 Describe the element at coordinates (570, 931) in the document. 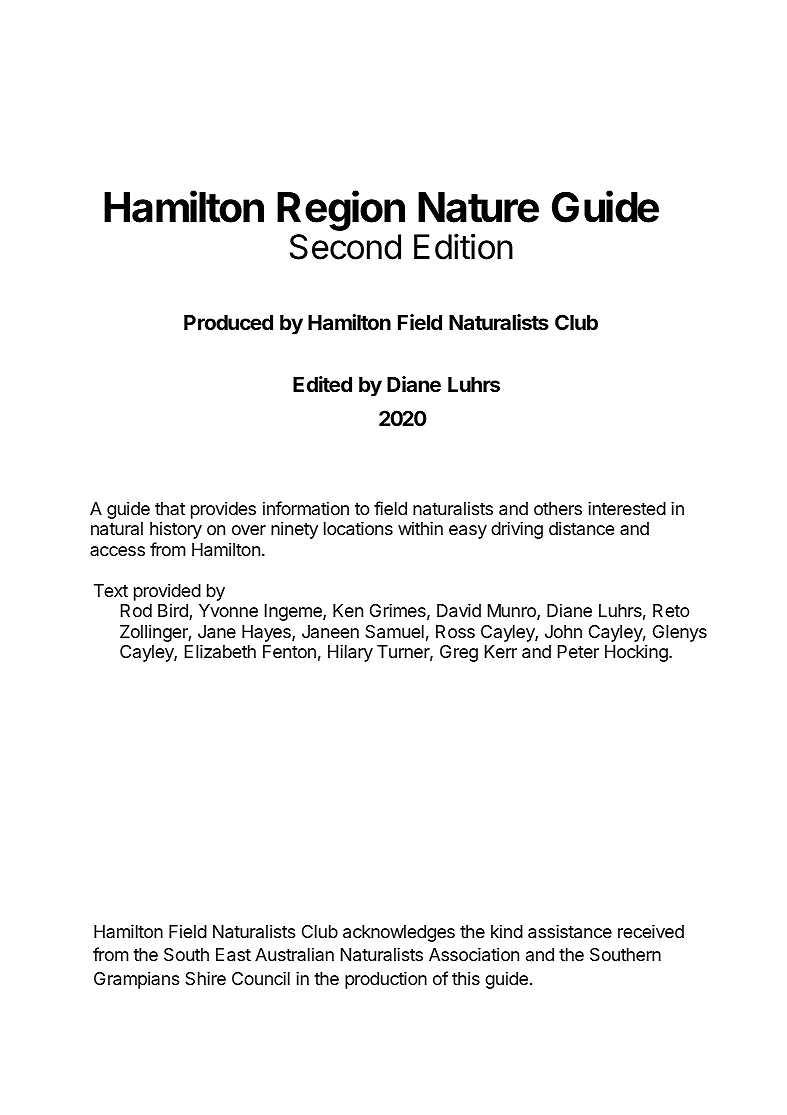

I see `assistance` at that location.
